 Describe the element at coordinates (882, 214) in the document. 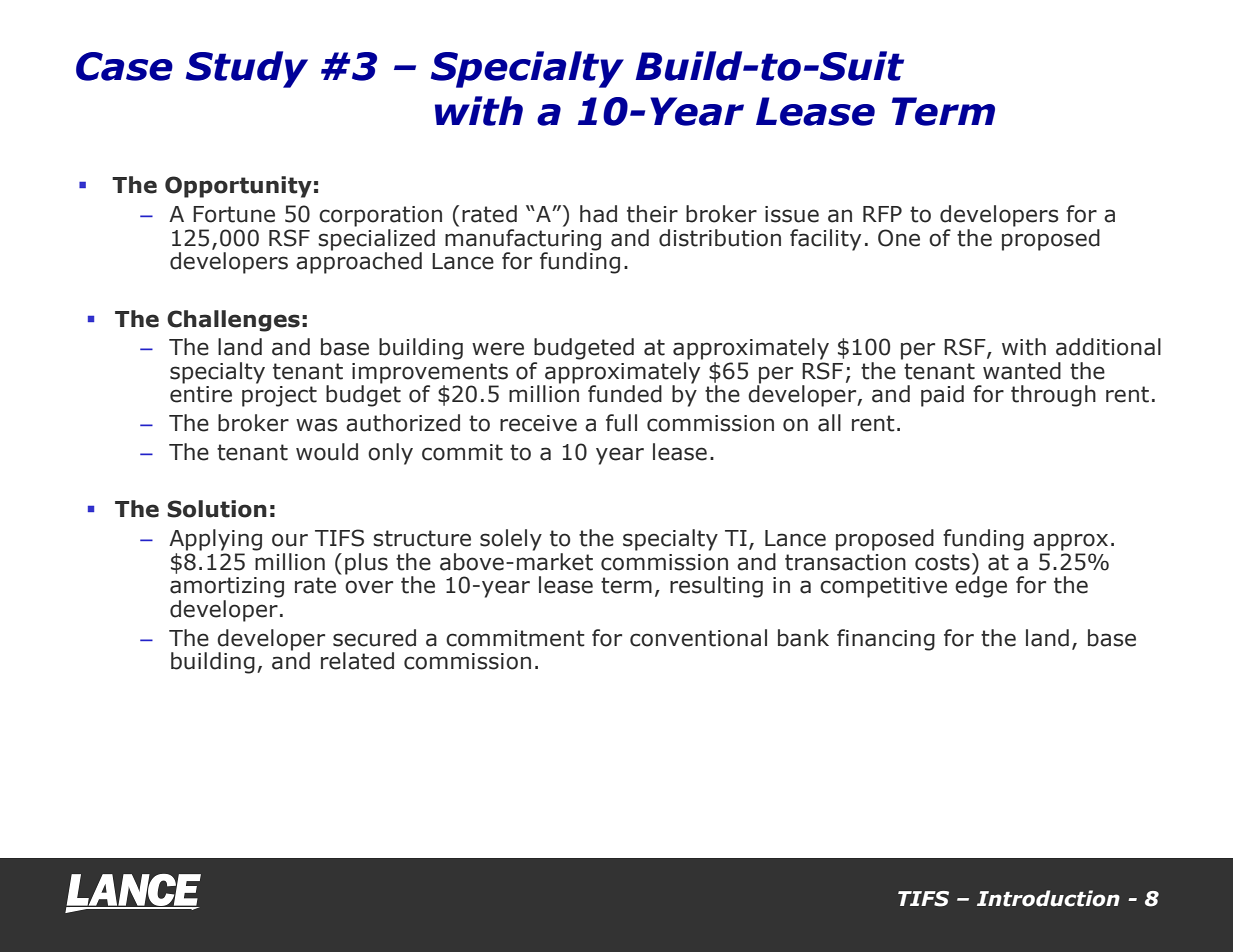

I see `RFP` at that location.
